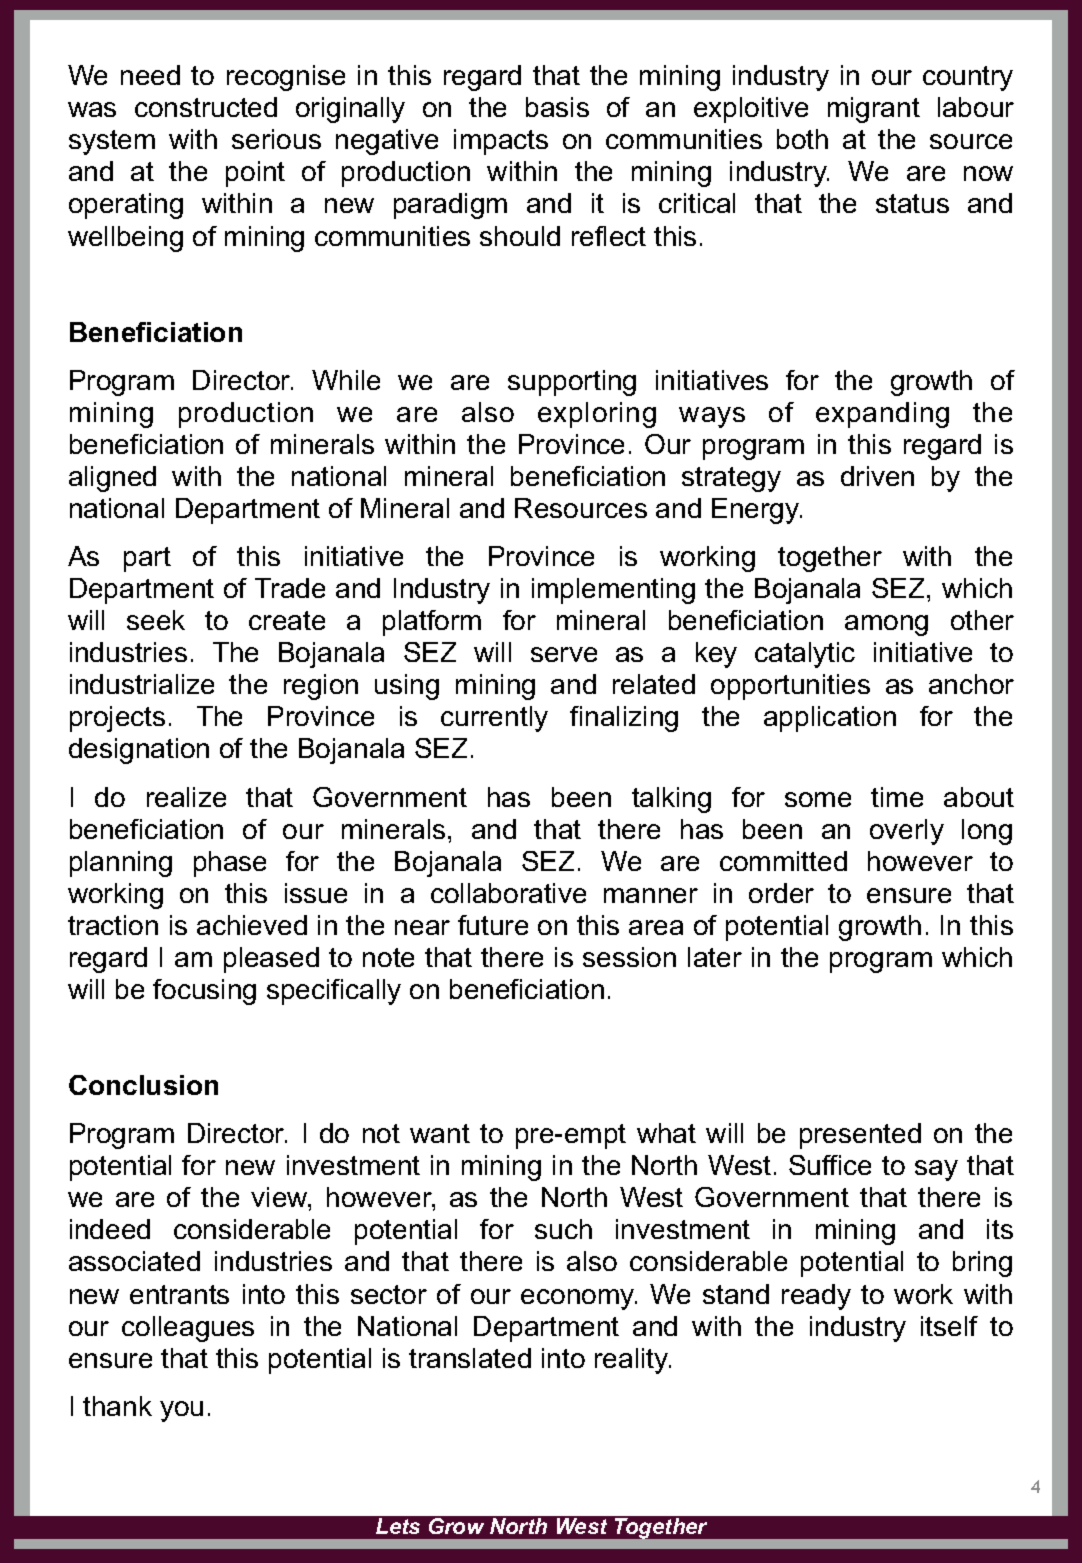  I want to click on basis, so click(557, 107).
